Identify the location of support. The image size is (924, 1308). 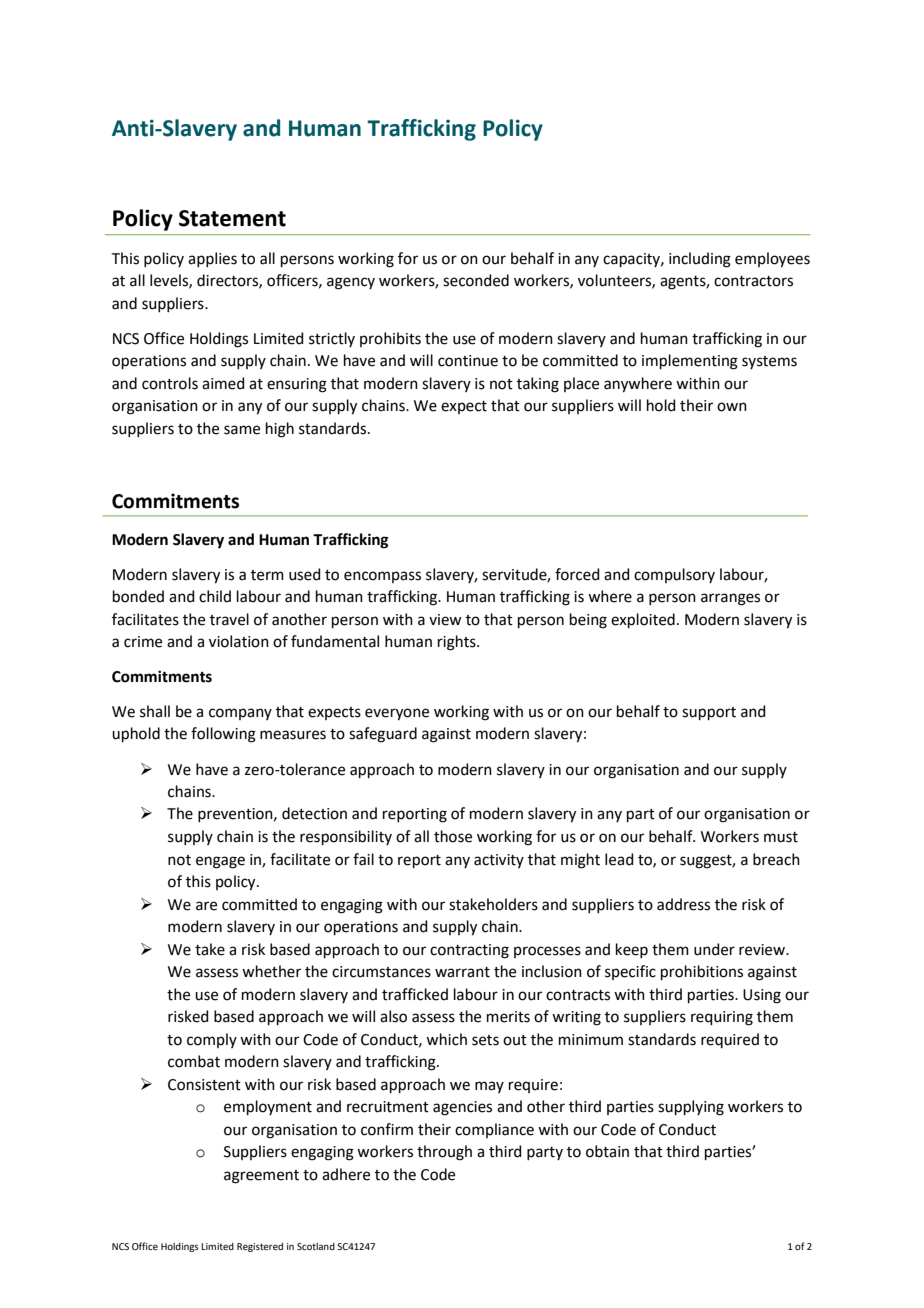
(709, 713).
